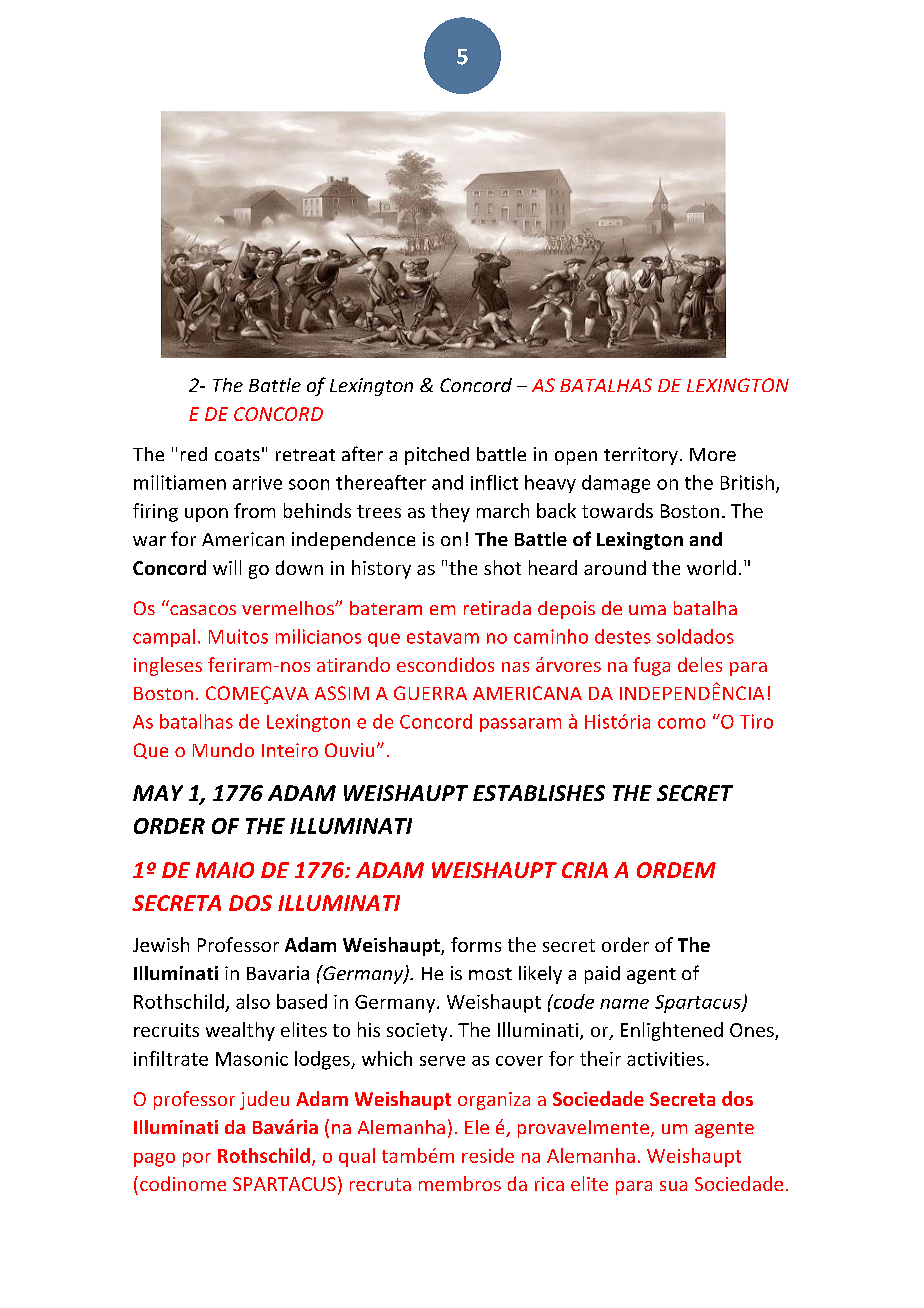  What do you see at coordinates (713, 454) in the page?
I see `More` at bounding box center [713, 454].
